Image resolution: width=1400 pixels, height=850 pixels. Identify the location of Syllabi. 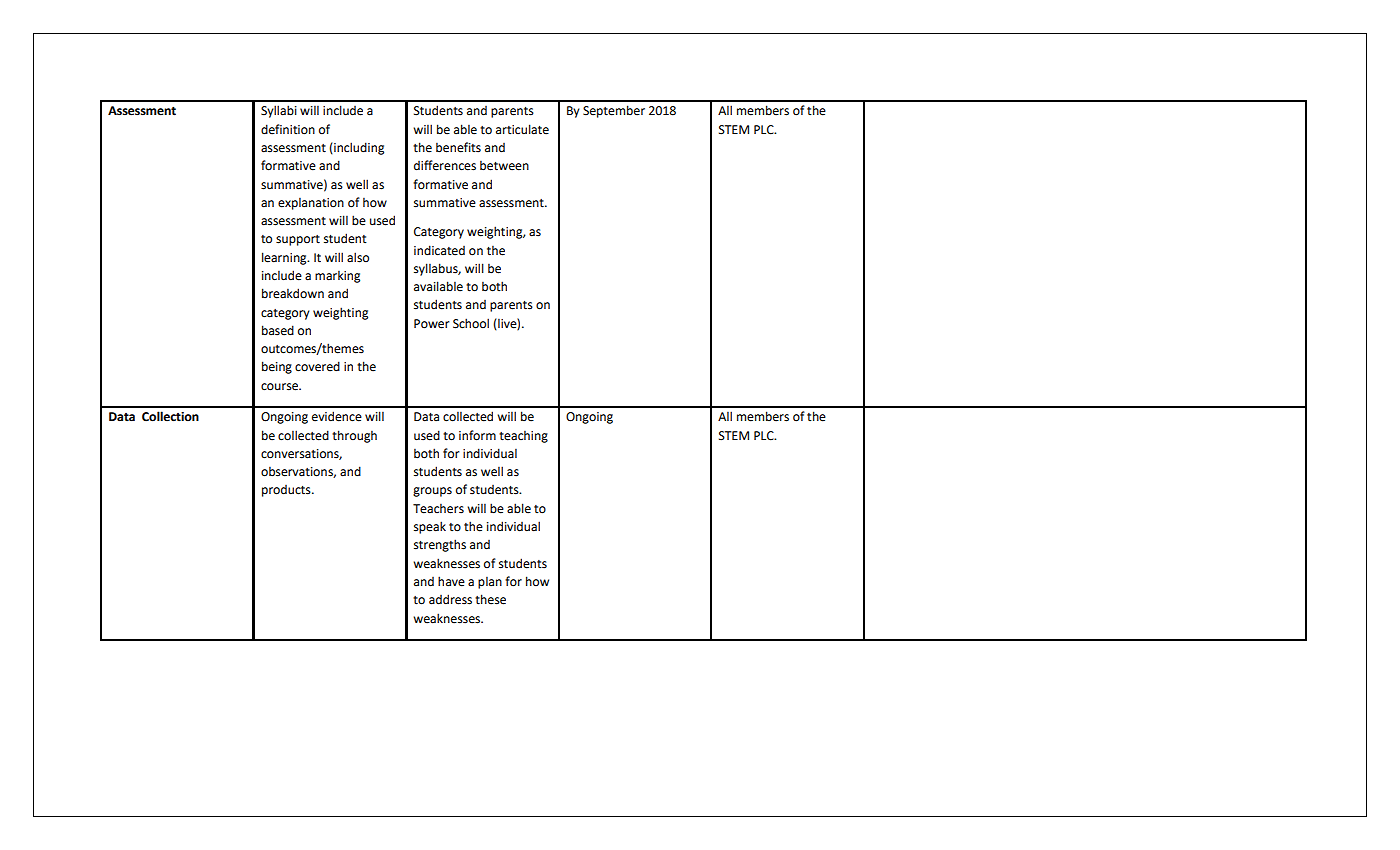
(279, 111).
